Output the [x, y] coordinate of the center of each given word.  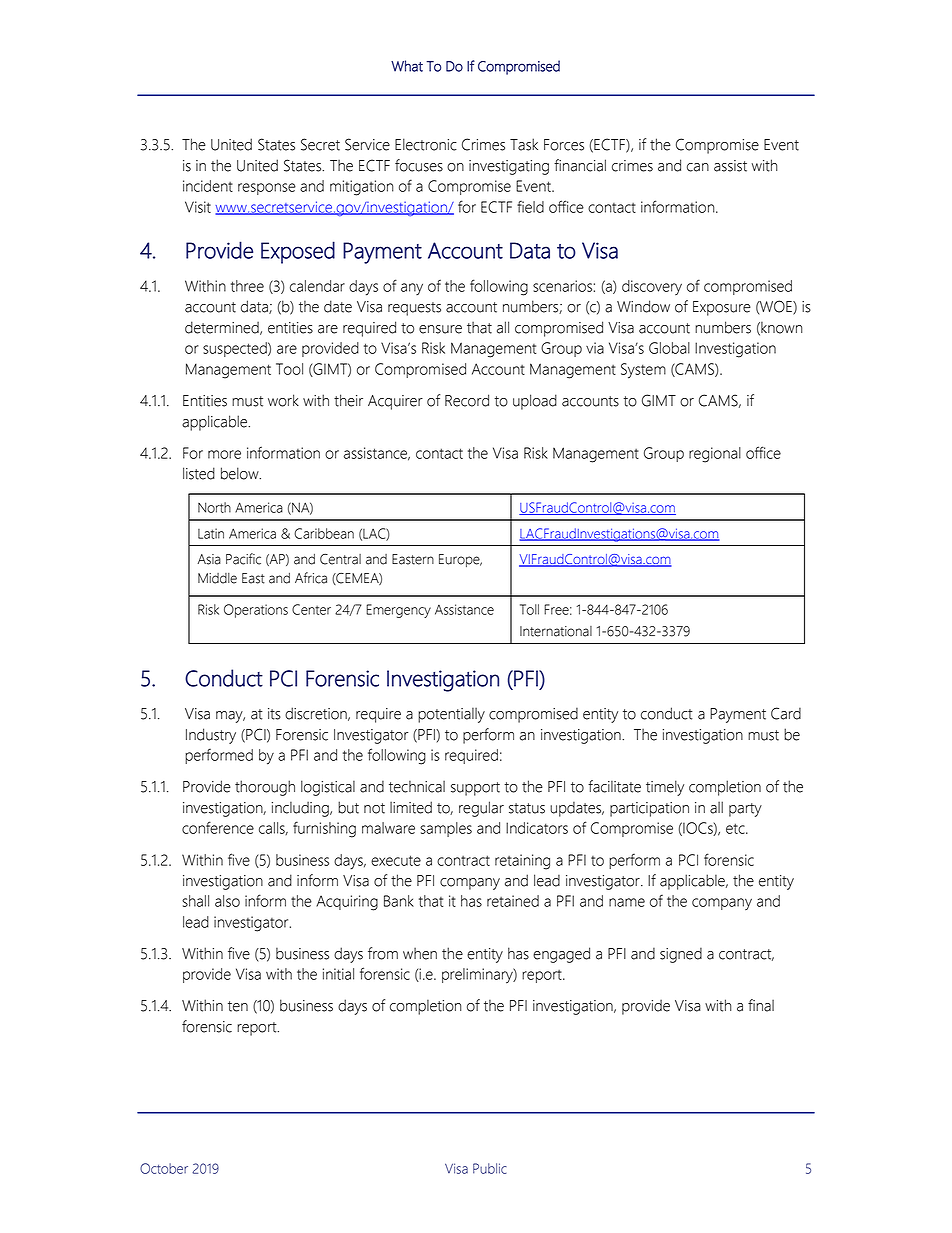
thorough [265, 788]
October [164, 1168]
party [745, 810]
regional [715, 455]
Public [490, 1168]
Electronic [426, 144]
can [698, 167]
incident [208, 186]
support [475, 789]
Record [467, 400]
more [224, 454]
